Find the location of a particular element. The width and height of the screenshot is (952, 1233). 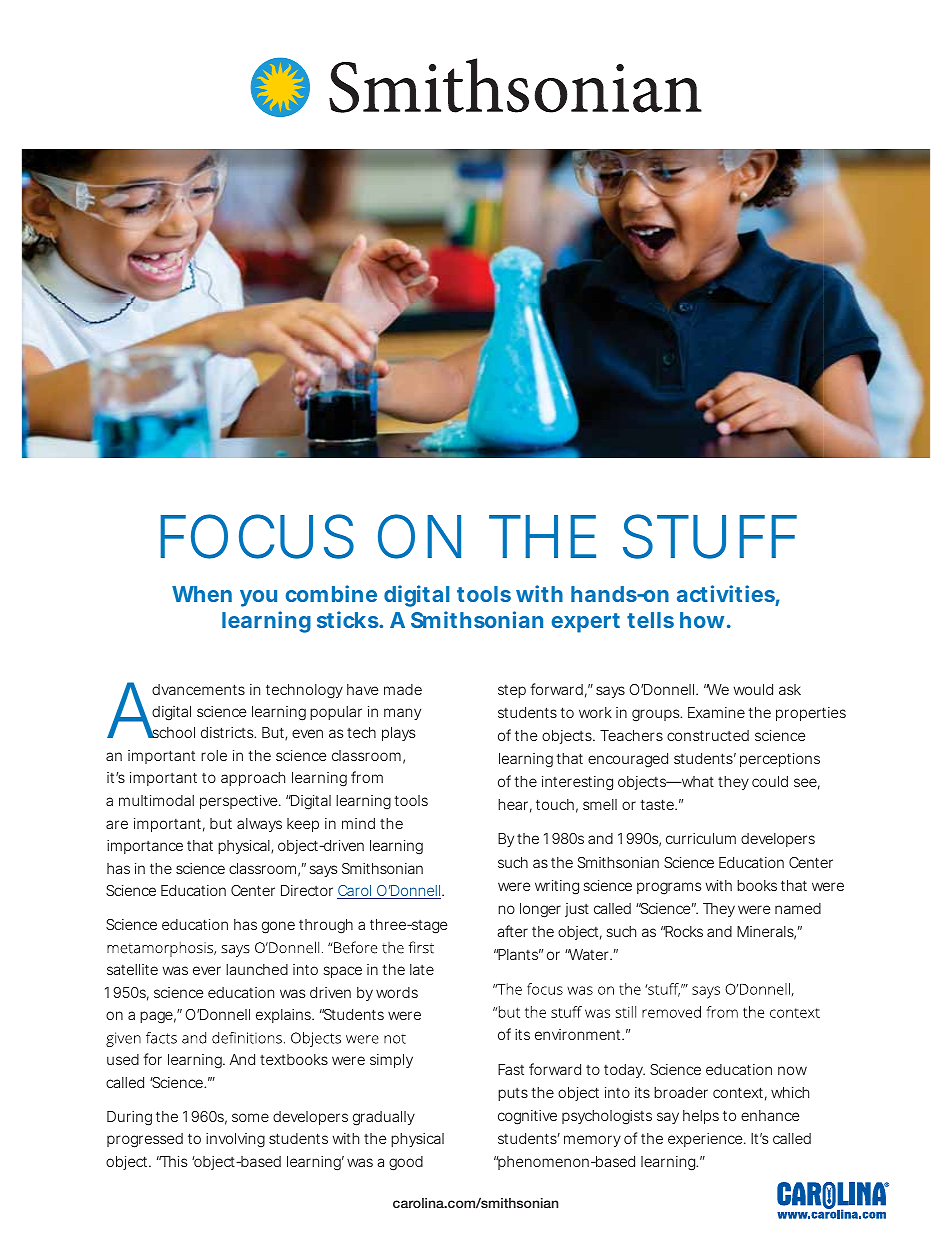

involving is located at coordinates (235, 1140).
